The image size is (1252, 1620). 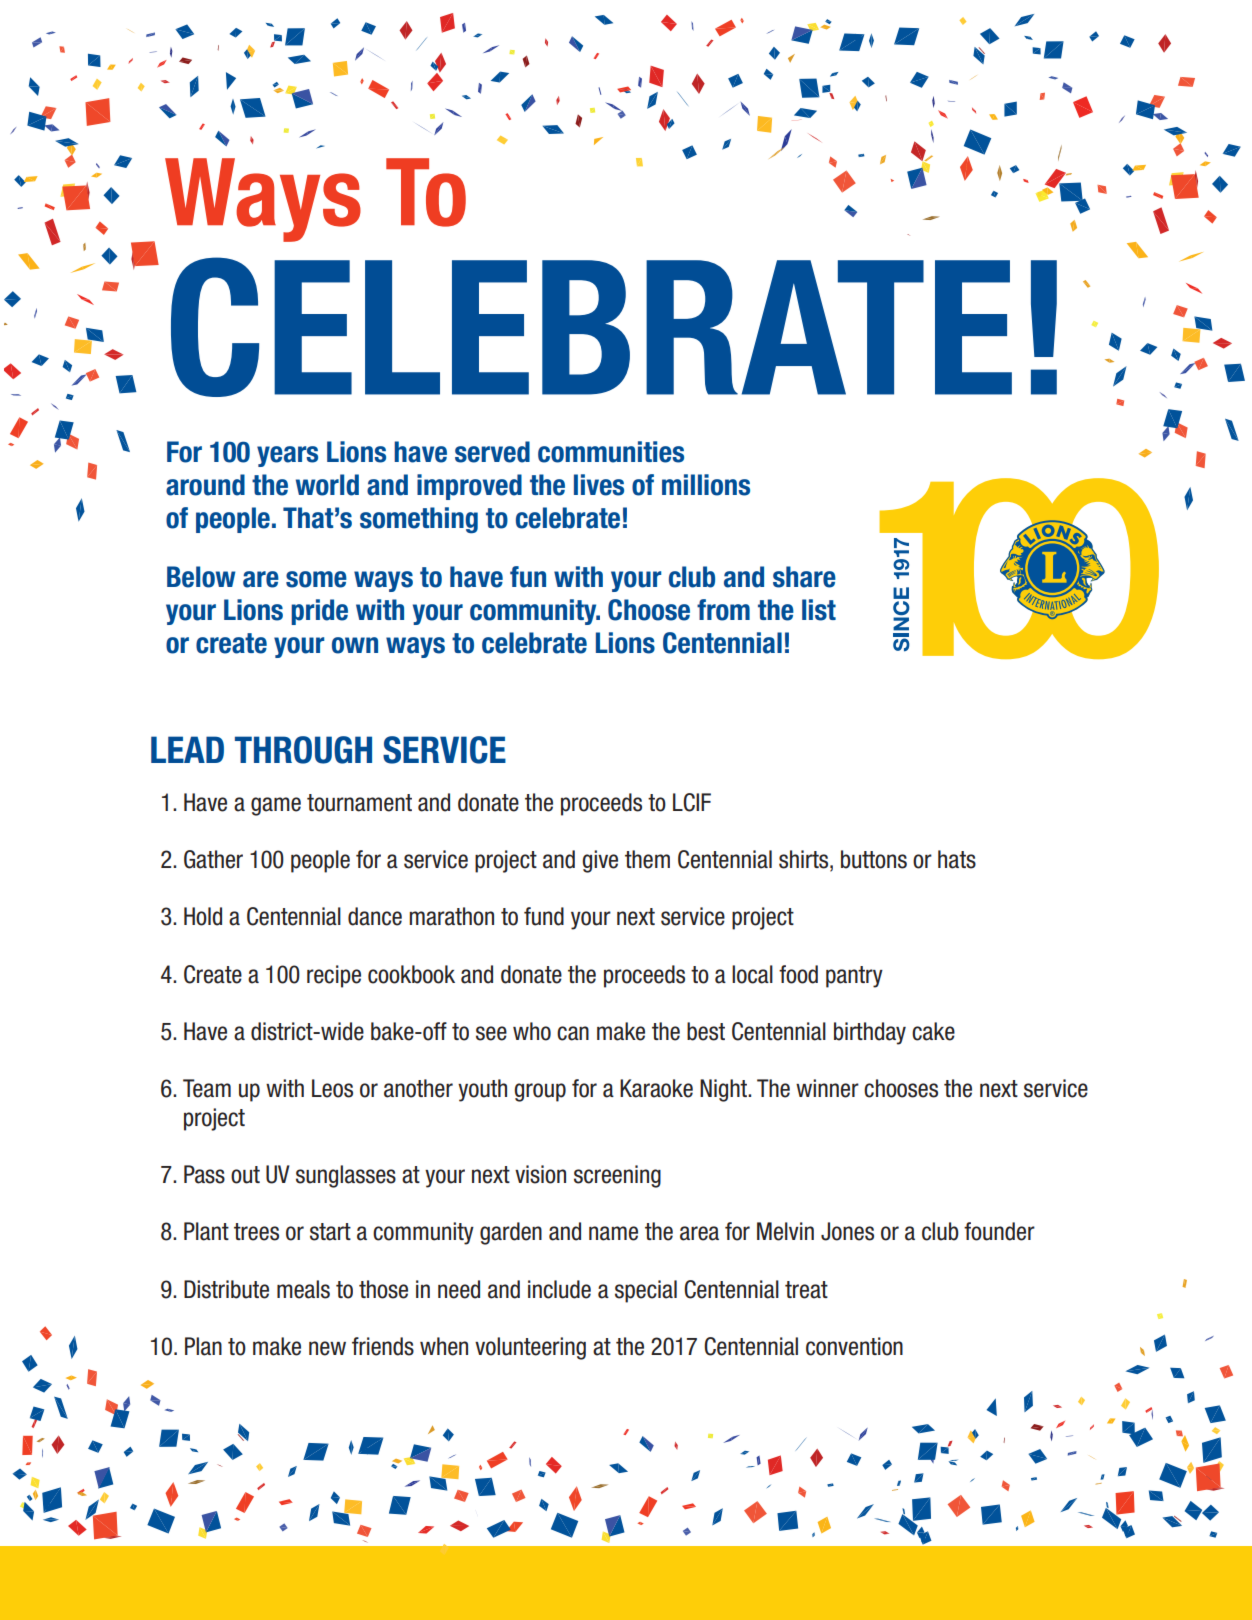 I want to click on include, so click(x=559, y=1289).
